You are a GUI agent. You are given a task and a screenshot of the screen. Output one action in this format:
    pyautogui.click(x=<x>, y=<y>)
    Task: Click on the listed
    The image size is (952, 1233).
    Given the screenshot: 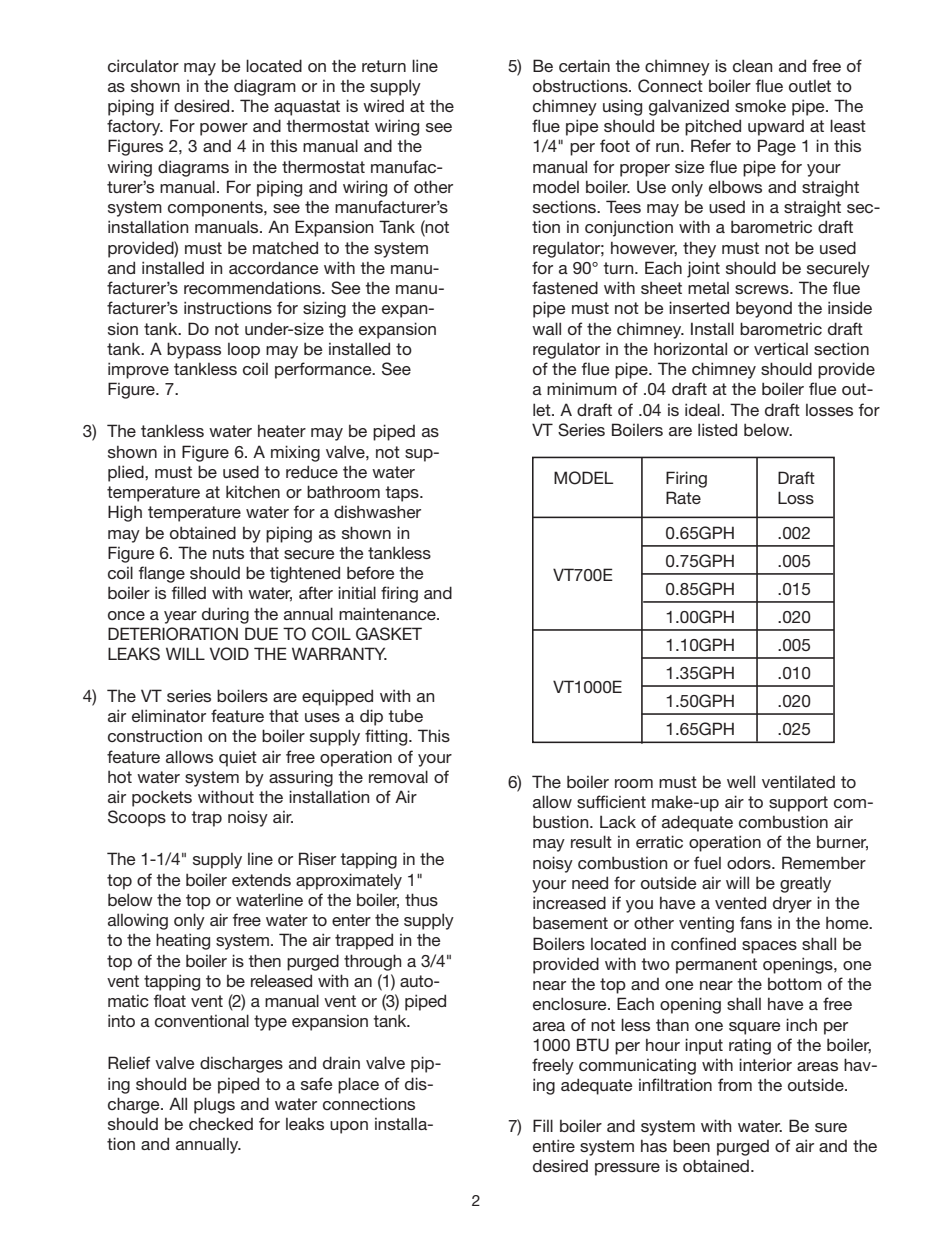 What is the action you would take?
    pyautogui.click(x=717, y=429)
